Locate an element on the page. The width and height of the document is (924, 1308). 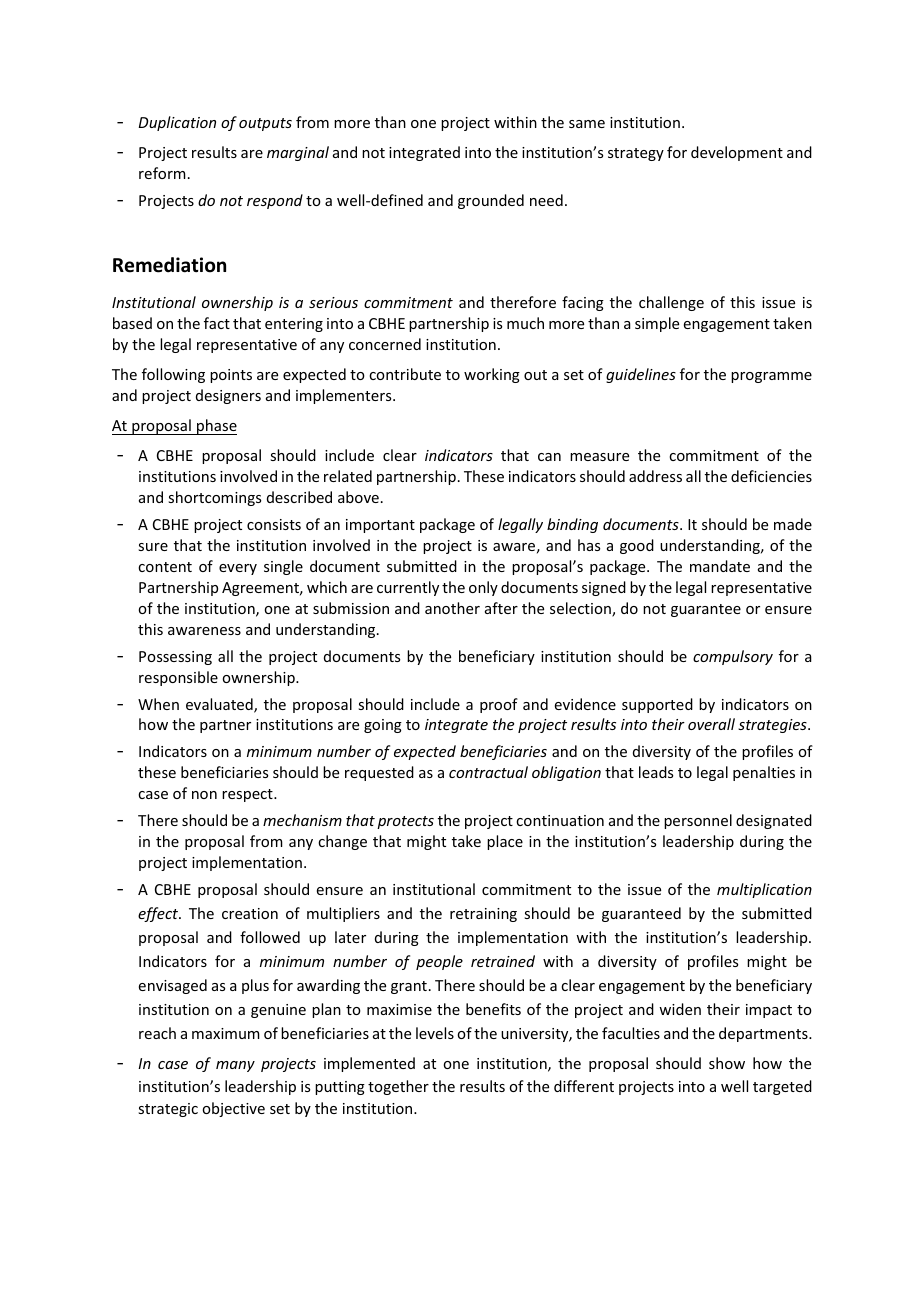
points is located at coordinates (231, 376).
